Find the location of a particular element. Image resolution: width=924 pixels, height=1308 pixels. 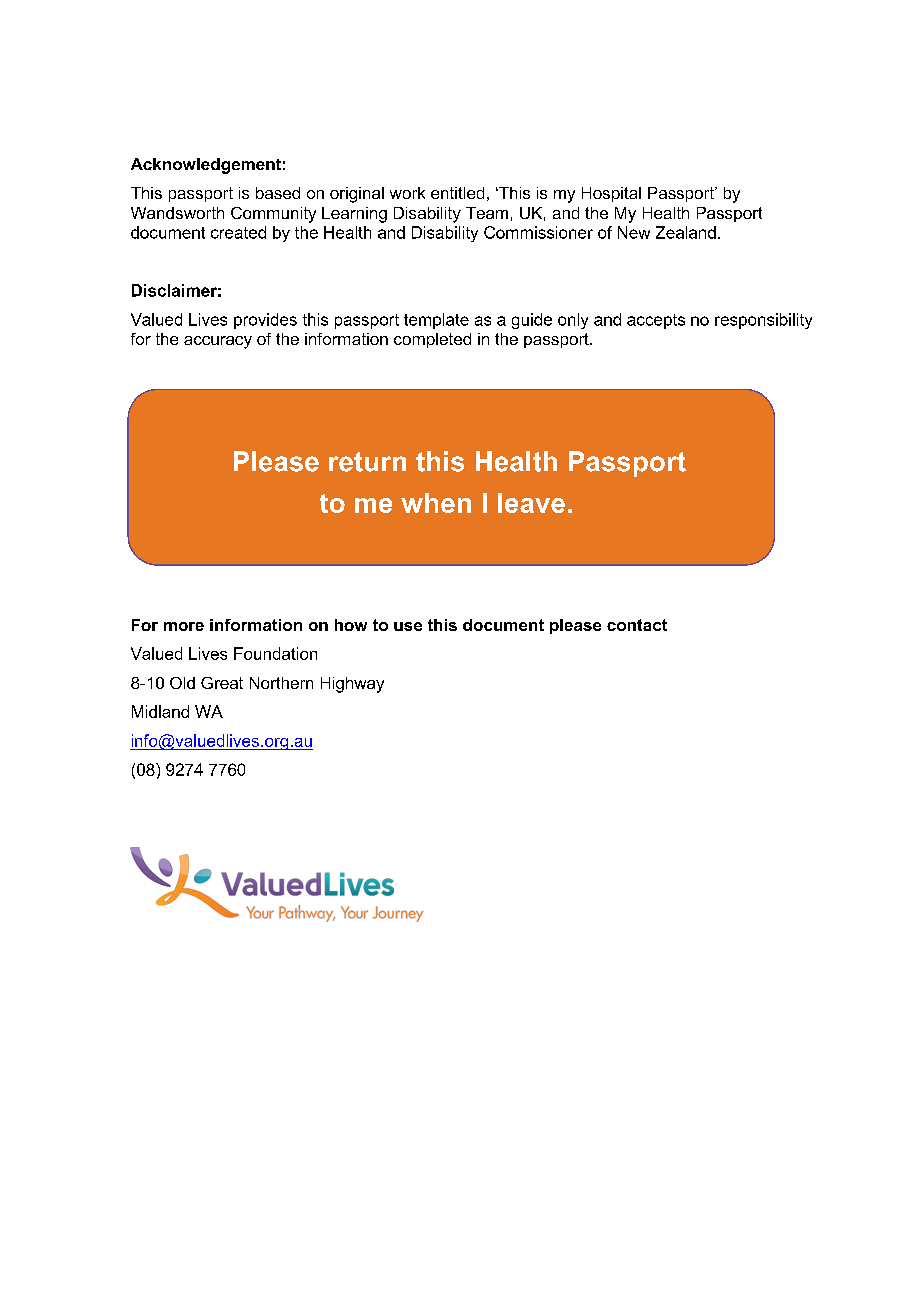

Zealand is located at coordinates (686, 232).
